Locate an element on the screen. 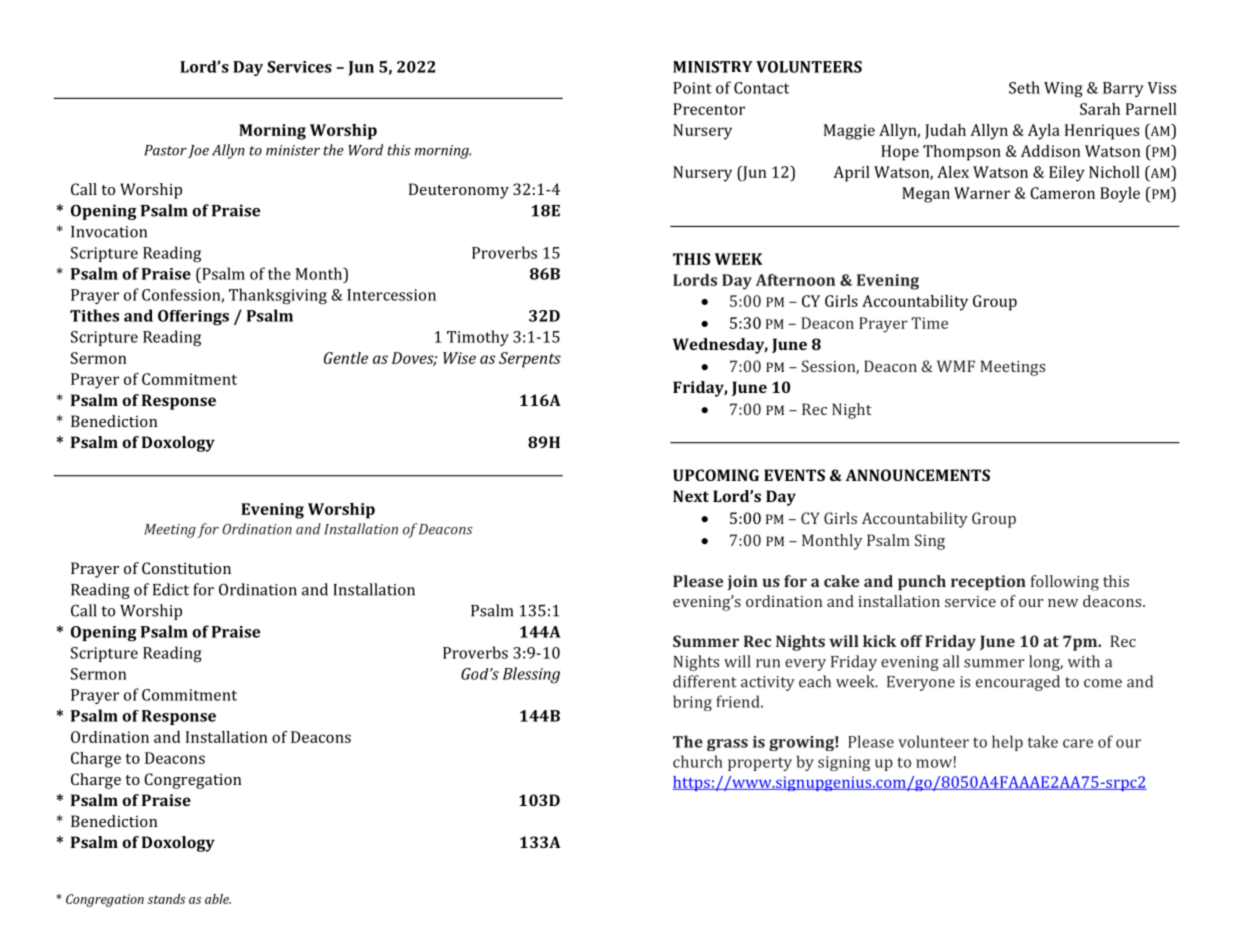 This screenshot has height=952, width=1233. join is located at coordinates (743, 583).
